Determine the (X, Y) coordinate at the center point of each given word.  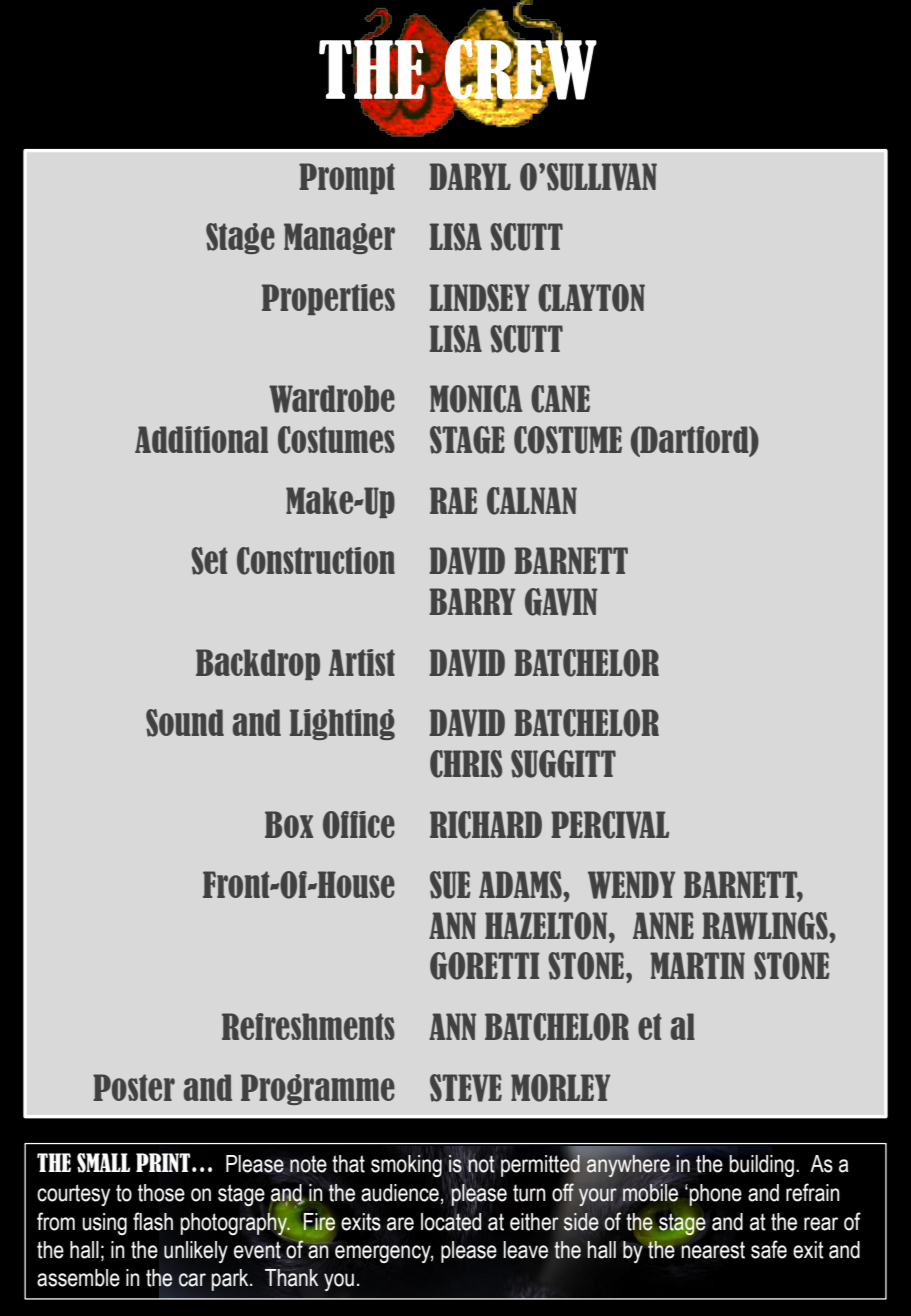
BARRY (472, 601)
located (451, 1220)
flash (153, 1221)
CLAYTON (591, 298)
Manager (339, 238)
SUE (450, 885)
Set (209, 561)
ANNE (663, 925)
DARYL (470, 176)
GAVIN (561, 602)
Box (289, 824)
